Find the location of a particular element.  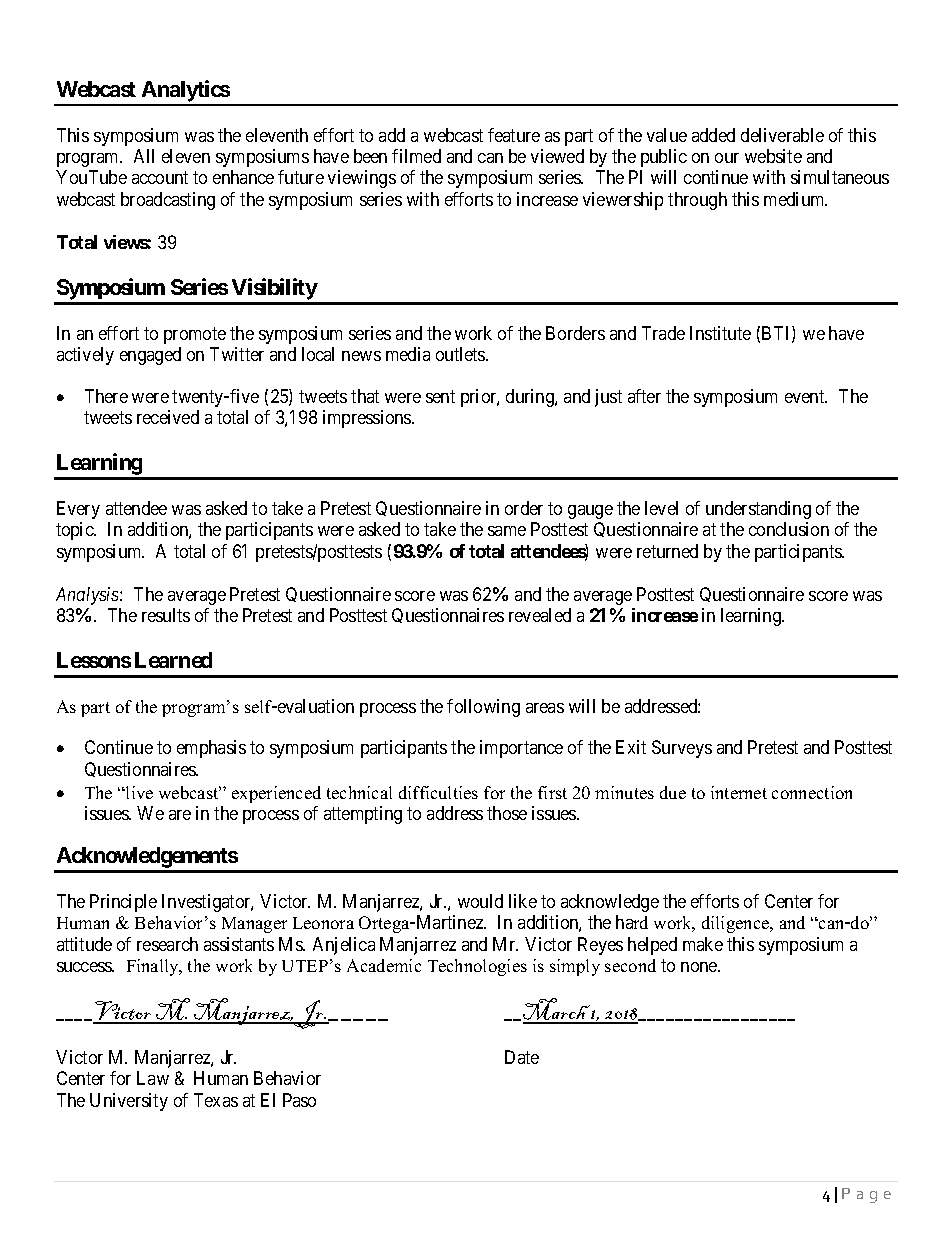

account is located at coordinates (160, 178).
